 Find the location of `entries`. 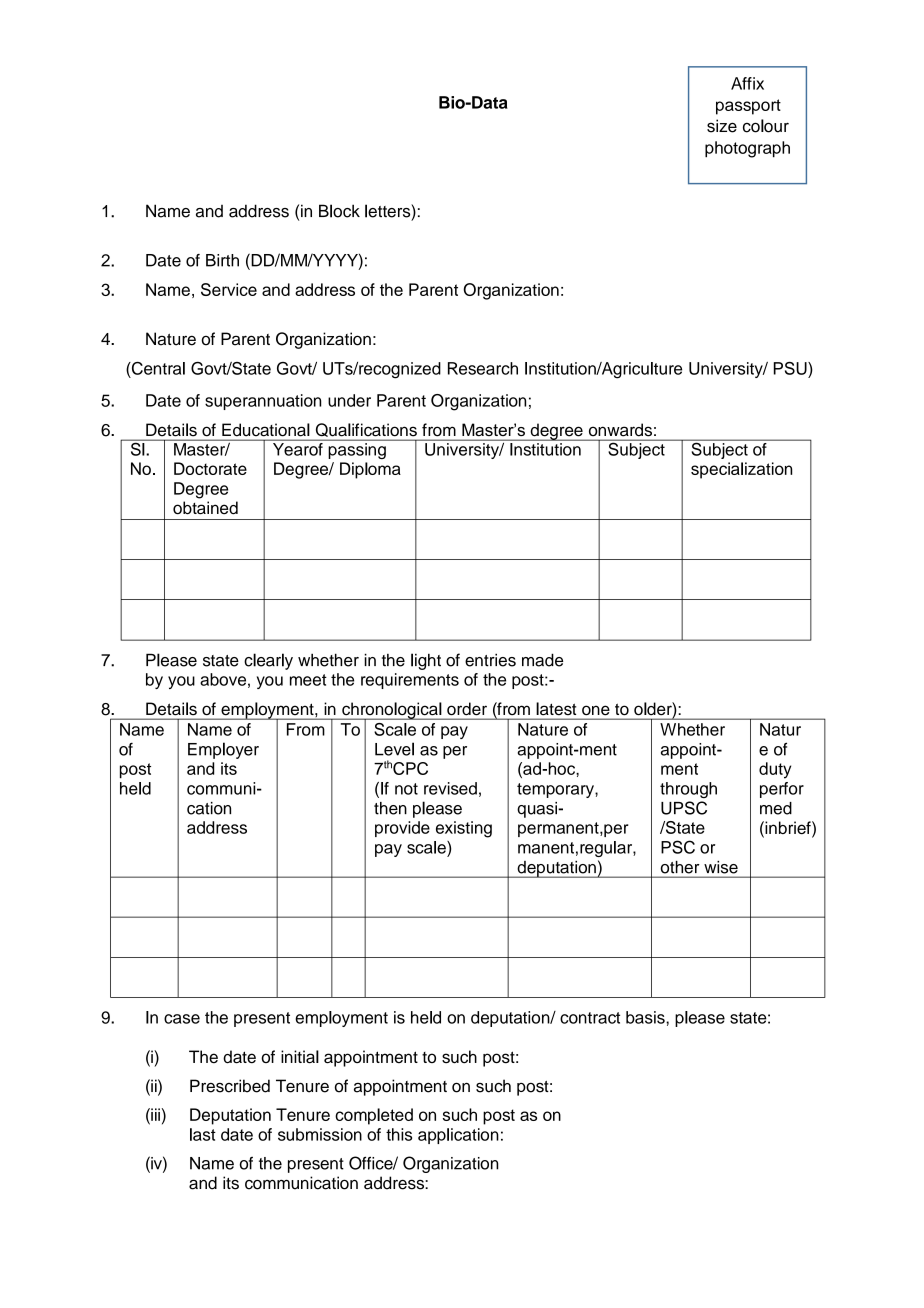

entries is located at coordinates (490, 660).
